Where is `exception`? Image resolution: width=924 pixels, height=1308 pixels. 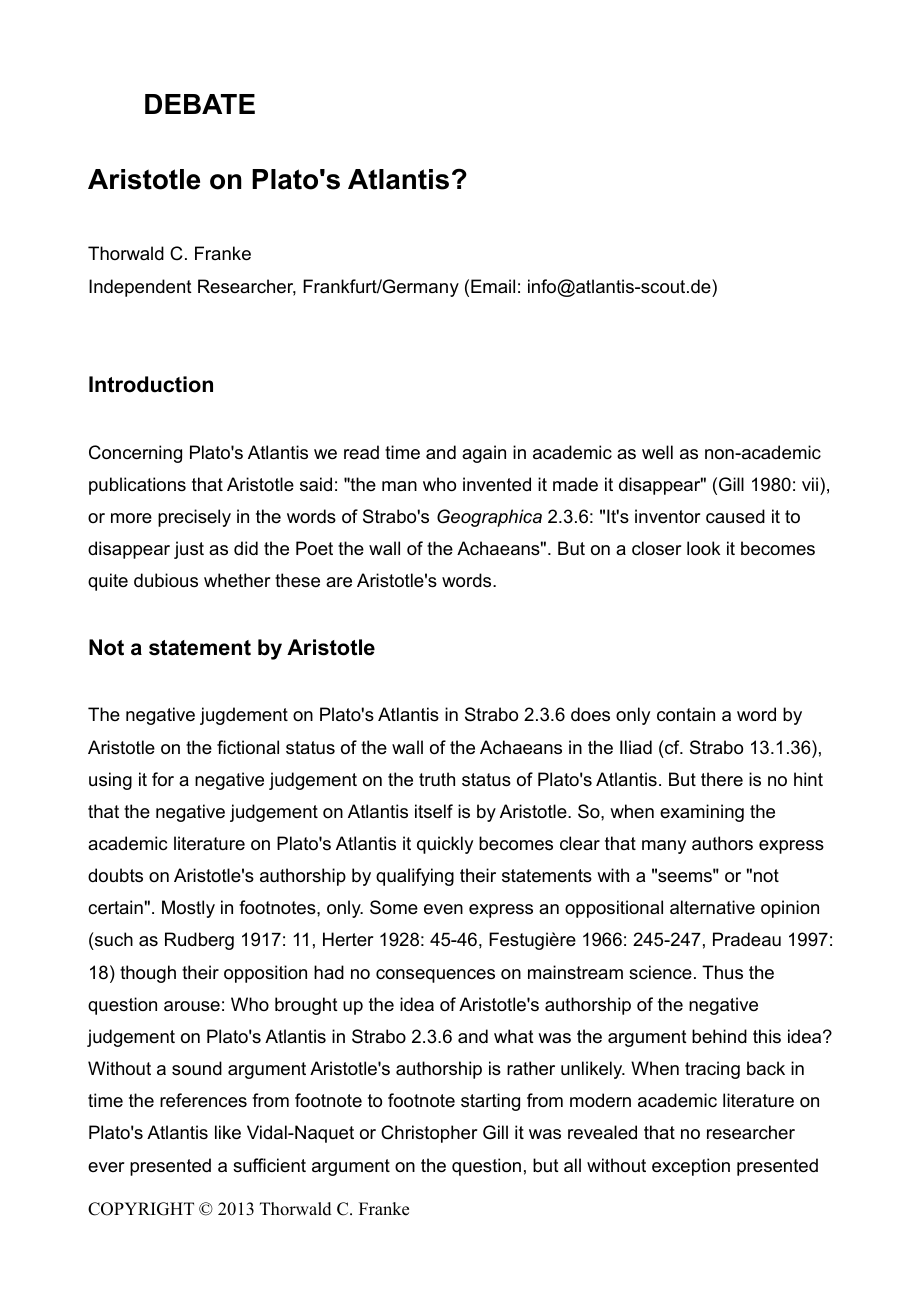
exception is located at coordinates (691, 1167).
